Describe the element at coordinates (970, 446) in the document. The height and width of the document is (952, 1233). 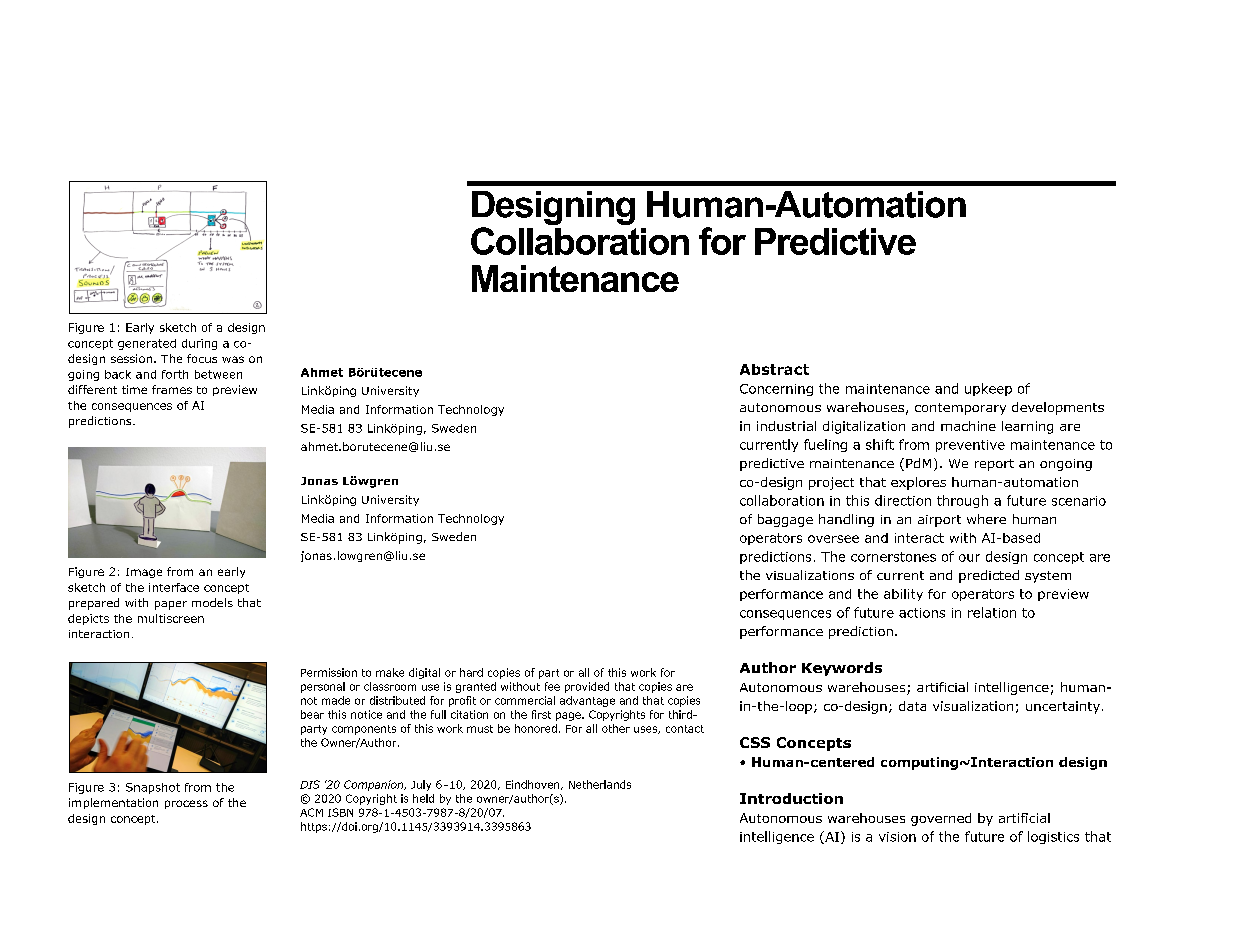
I see `preventive` at that location.
